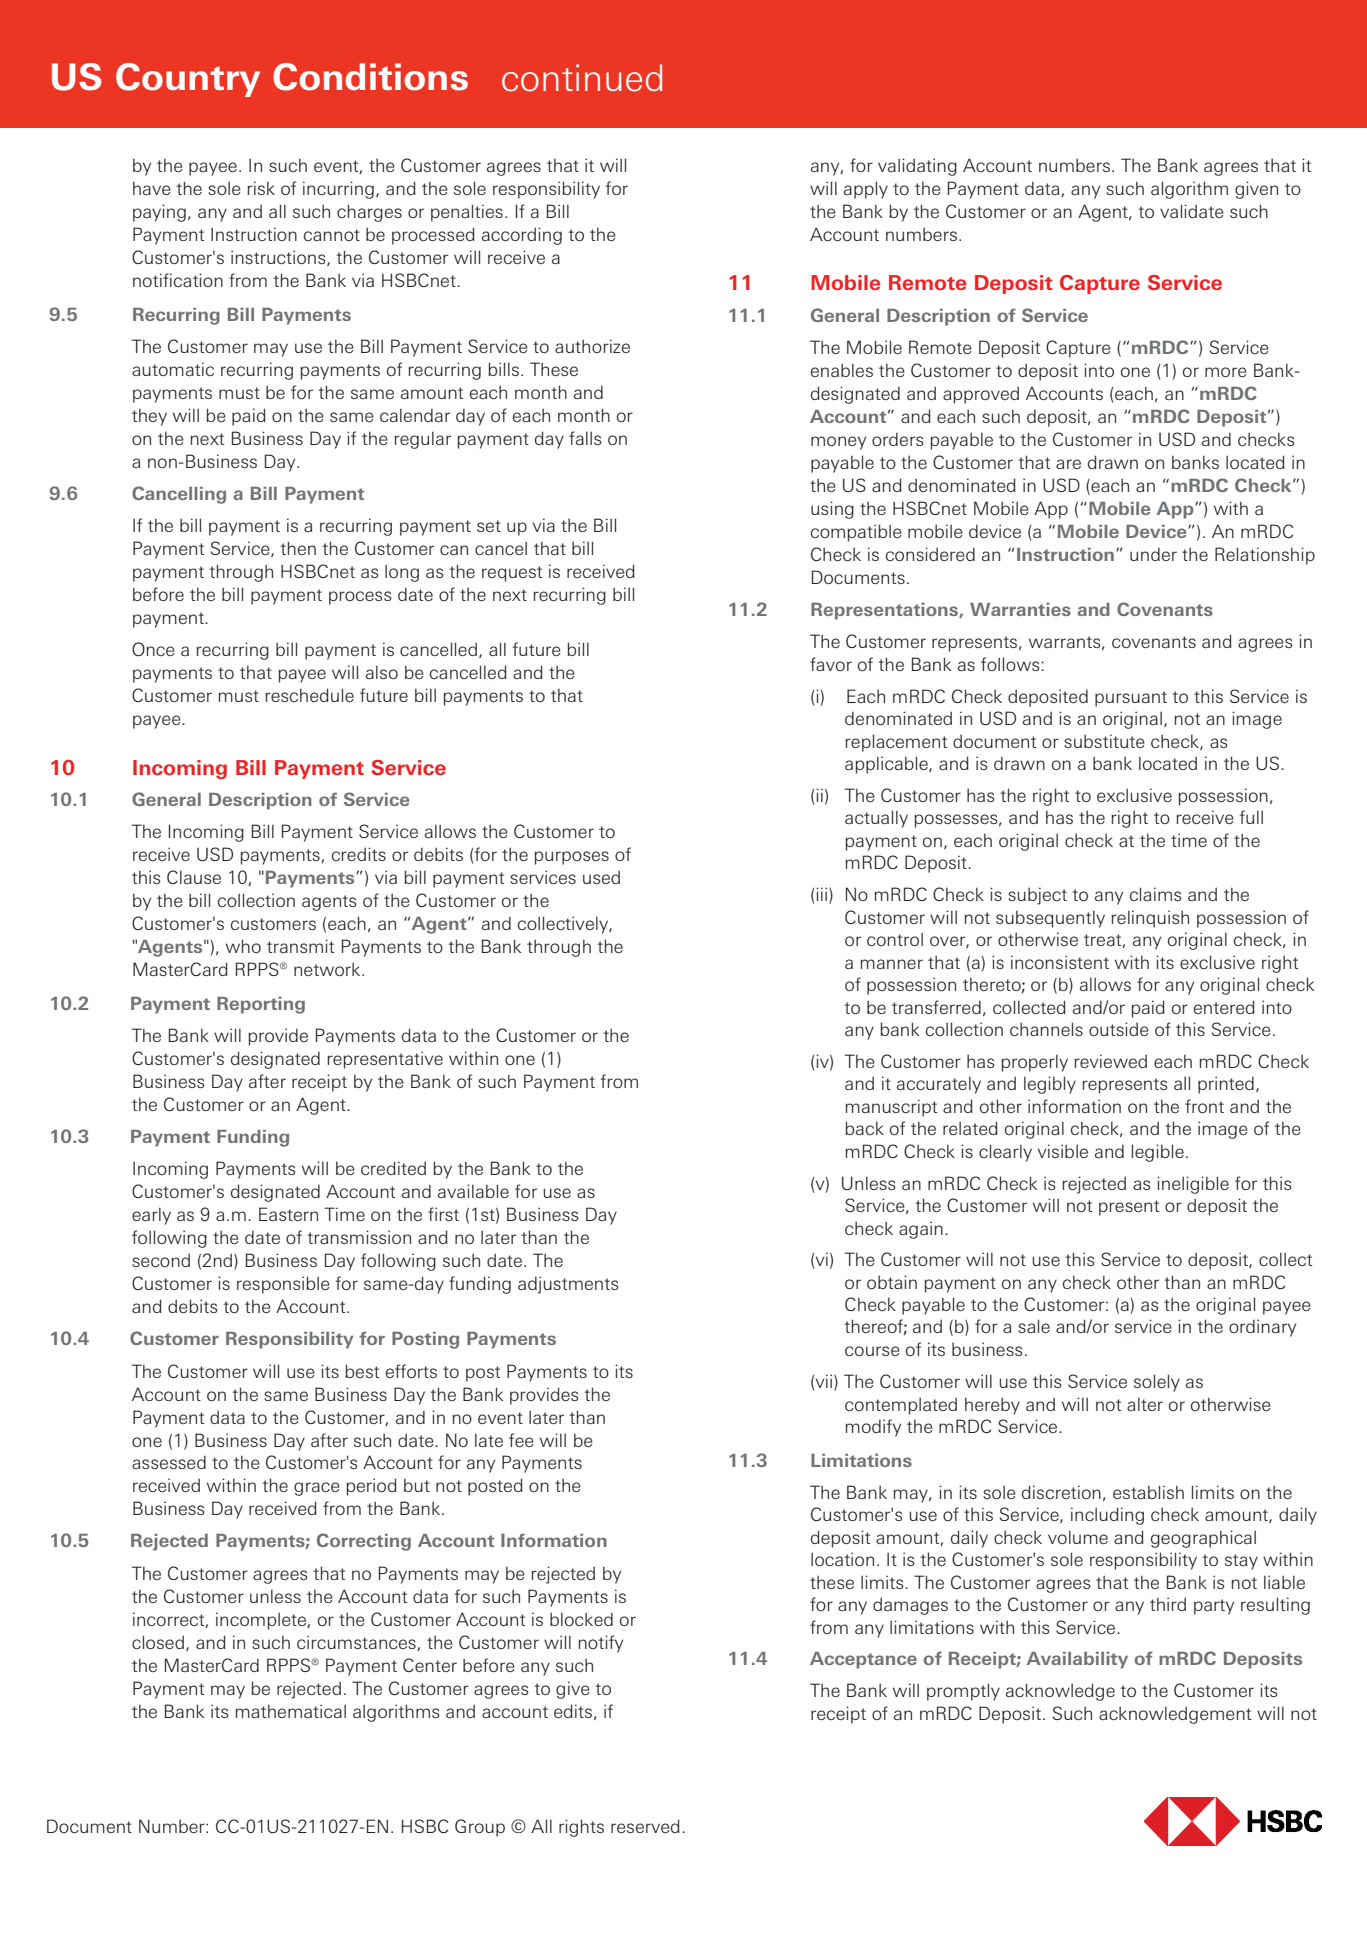  I want to click on transmit, so click(300, 946).
